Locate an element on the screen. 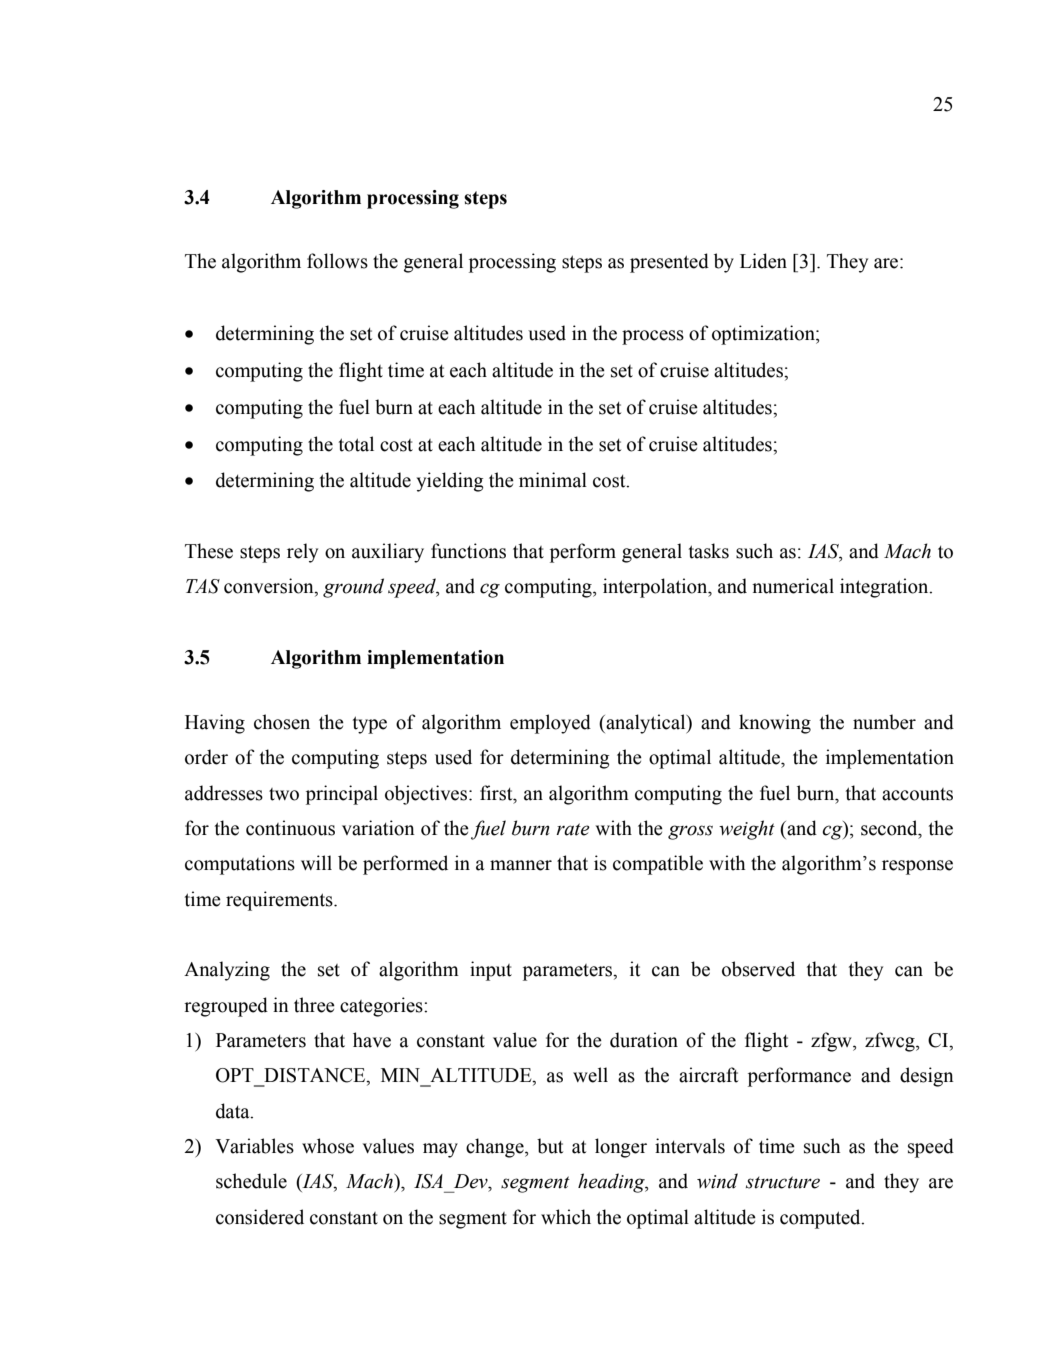 This screenshot has height=1353, width=1046. number is located at coordinates (884, 722).
